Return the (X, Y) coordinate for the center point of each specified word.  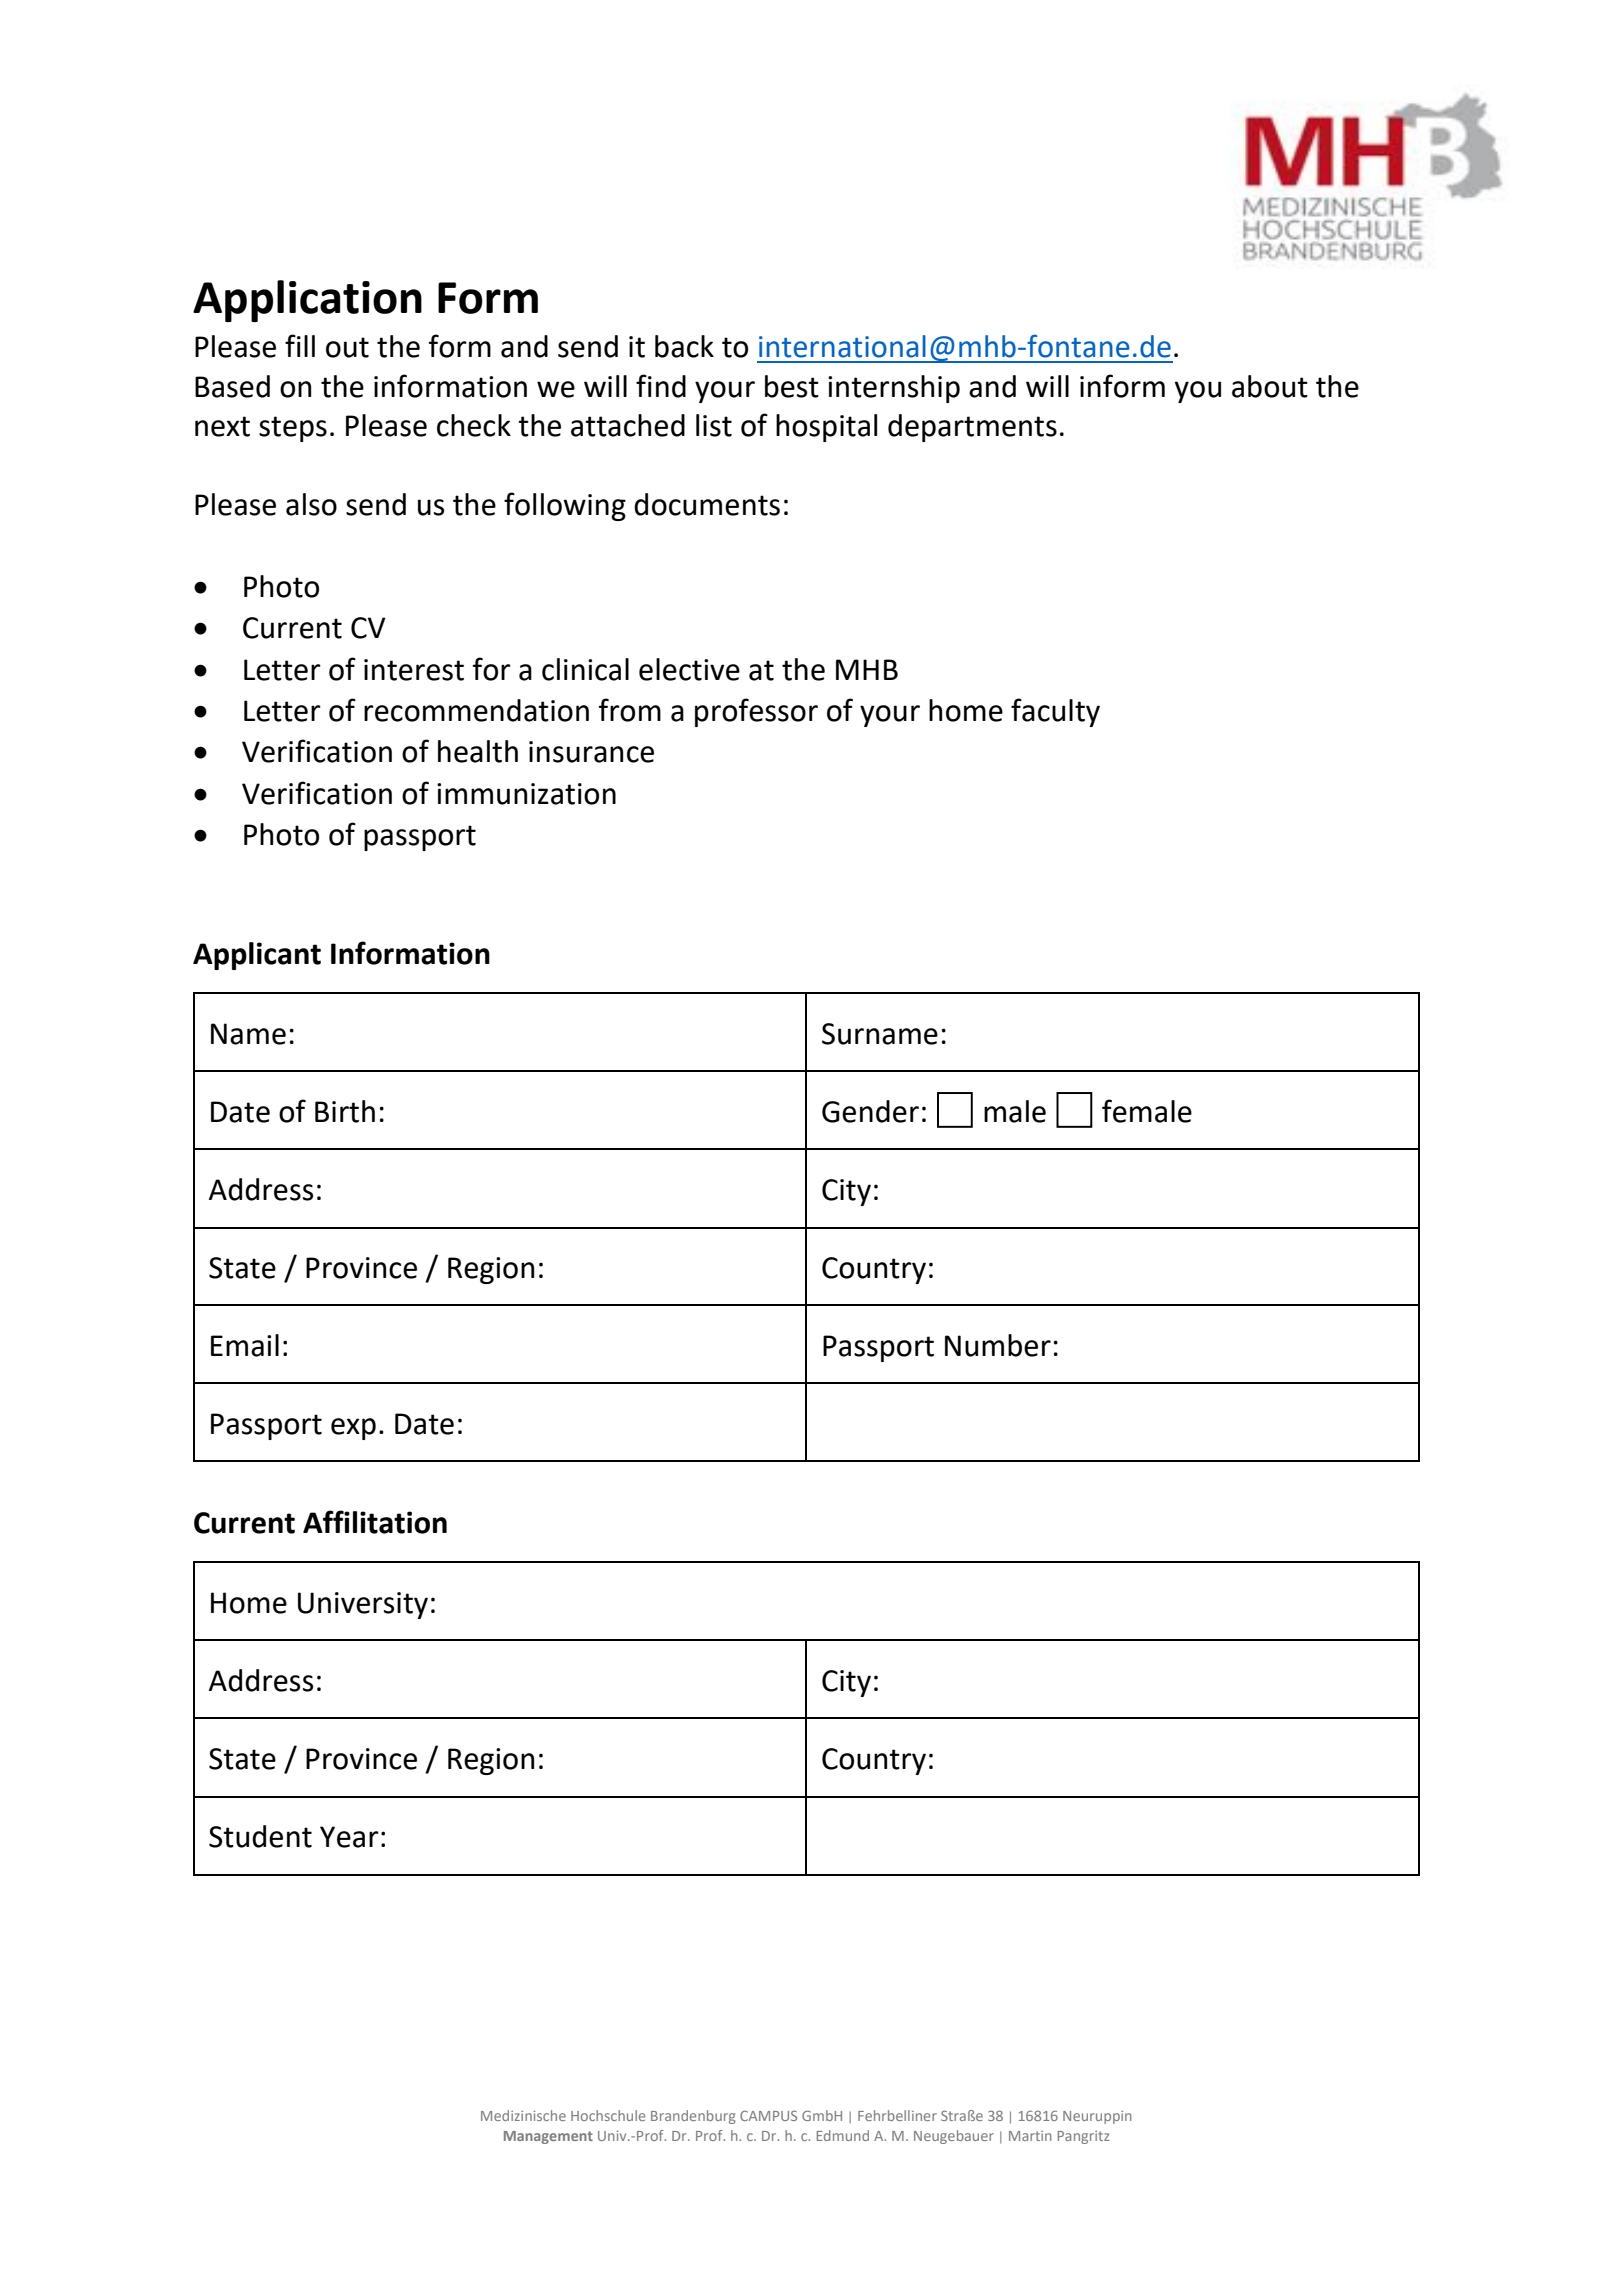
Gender (870, 1111)
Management (548, 2137)
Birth (345, 1111)
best (792, 386)
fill (300, 345)
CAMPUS (768, 2115)
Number (998, 1345)
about (1270, 386)
